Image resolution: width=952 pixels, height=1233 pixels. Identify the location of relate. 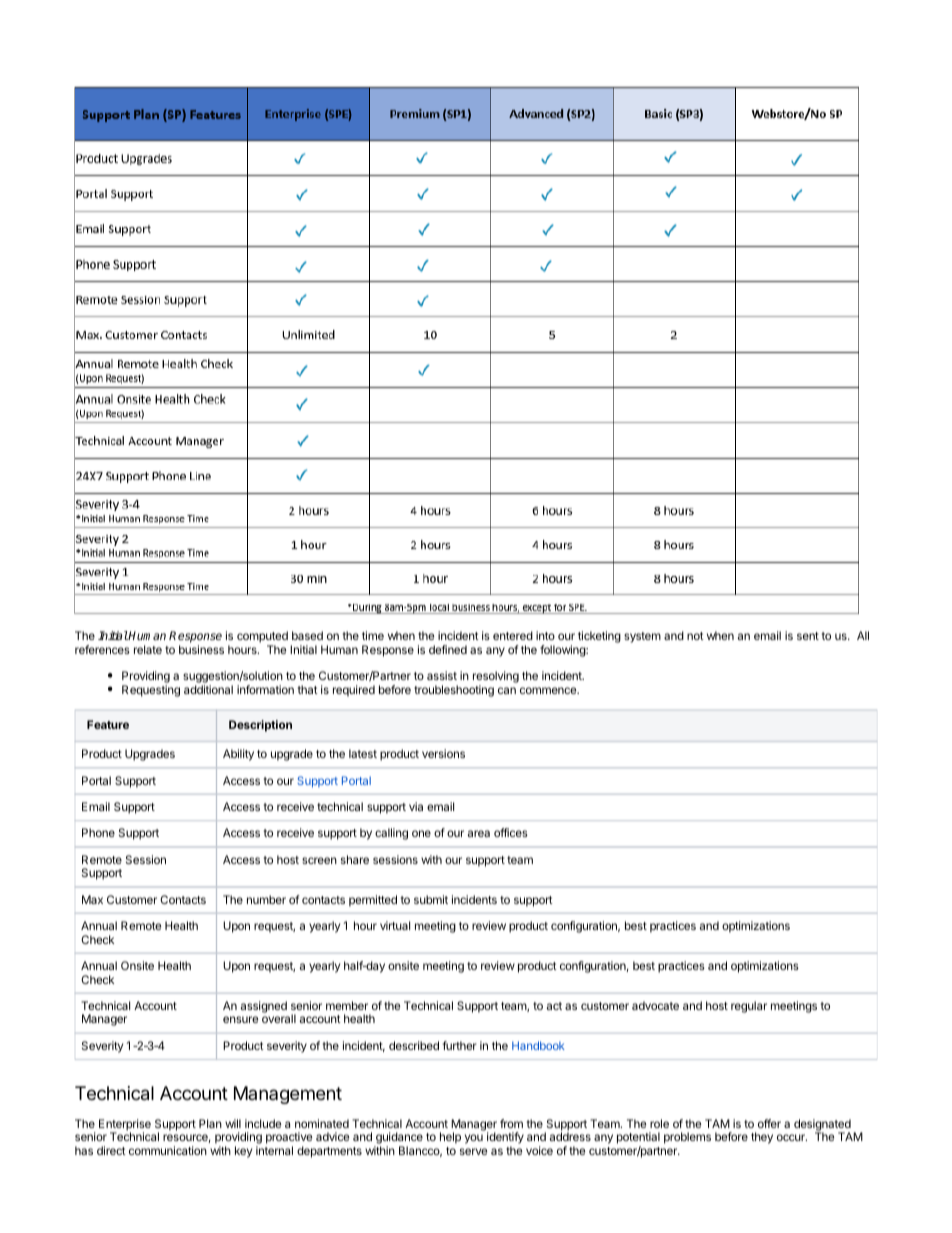
(148, 649).
